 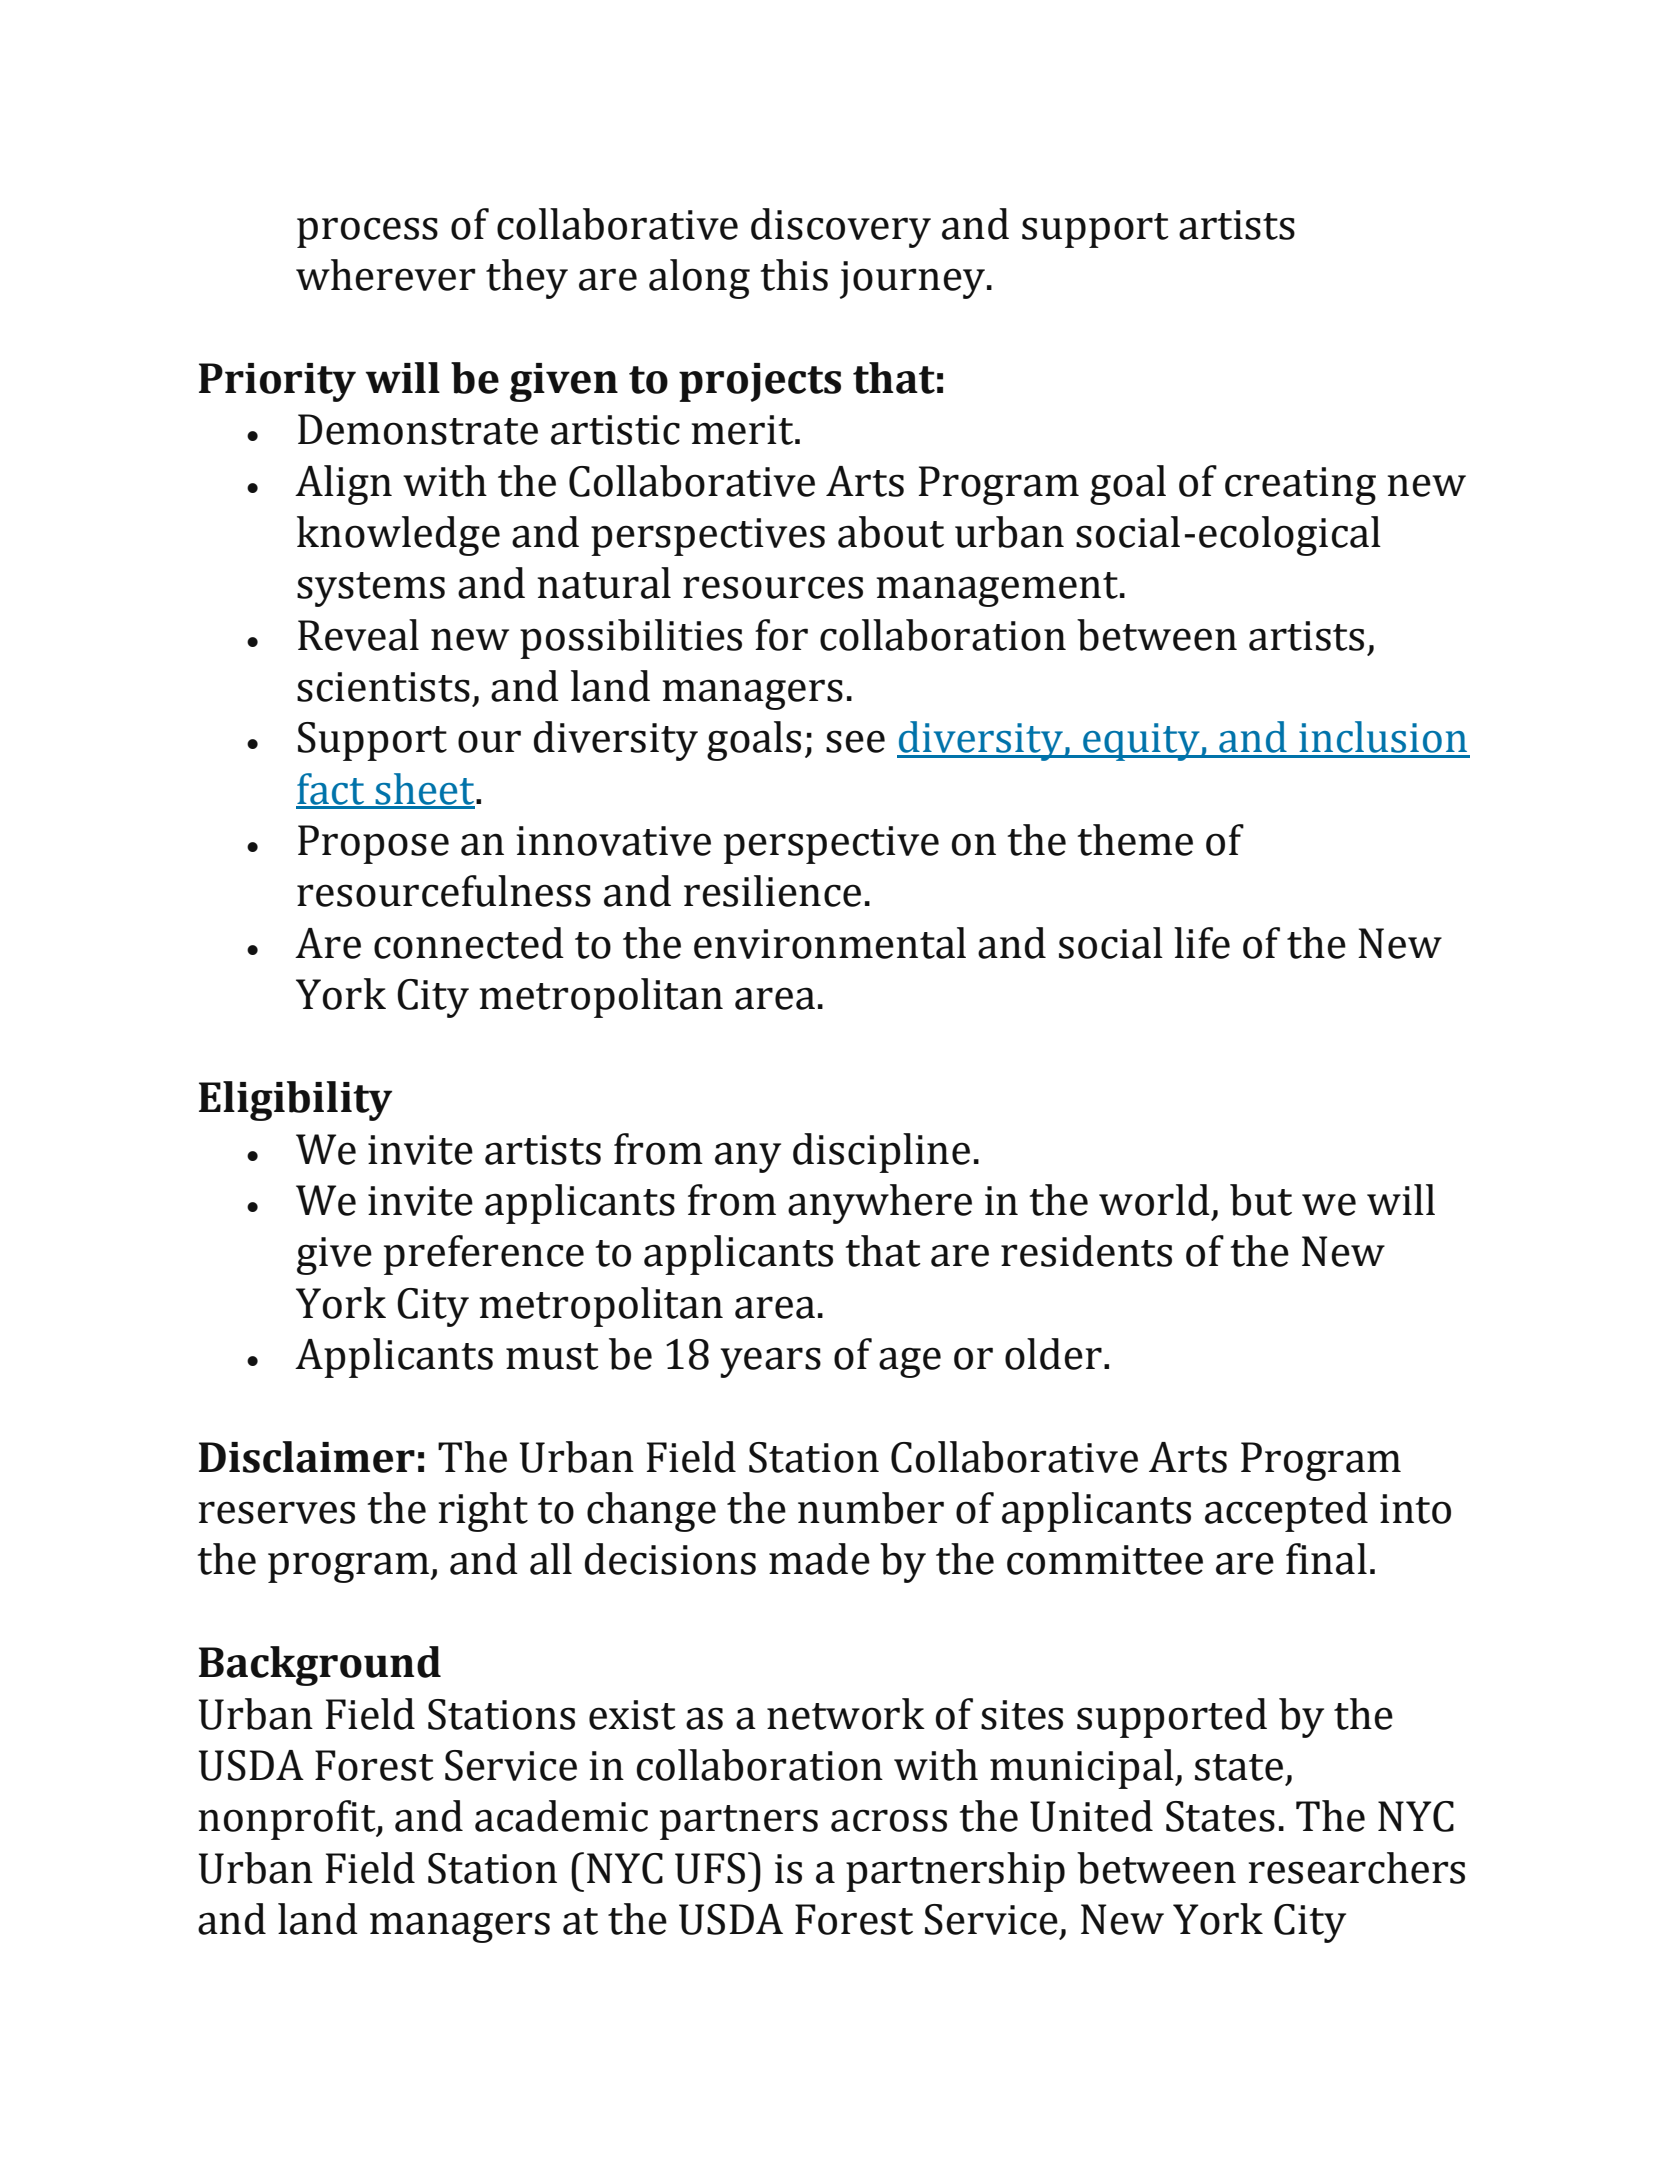 I want to click on Eligibility, so click(x=295, y=1101).
